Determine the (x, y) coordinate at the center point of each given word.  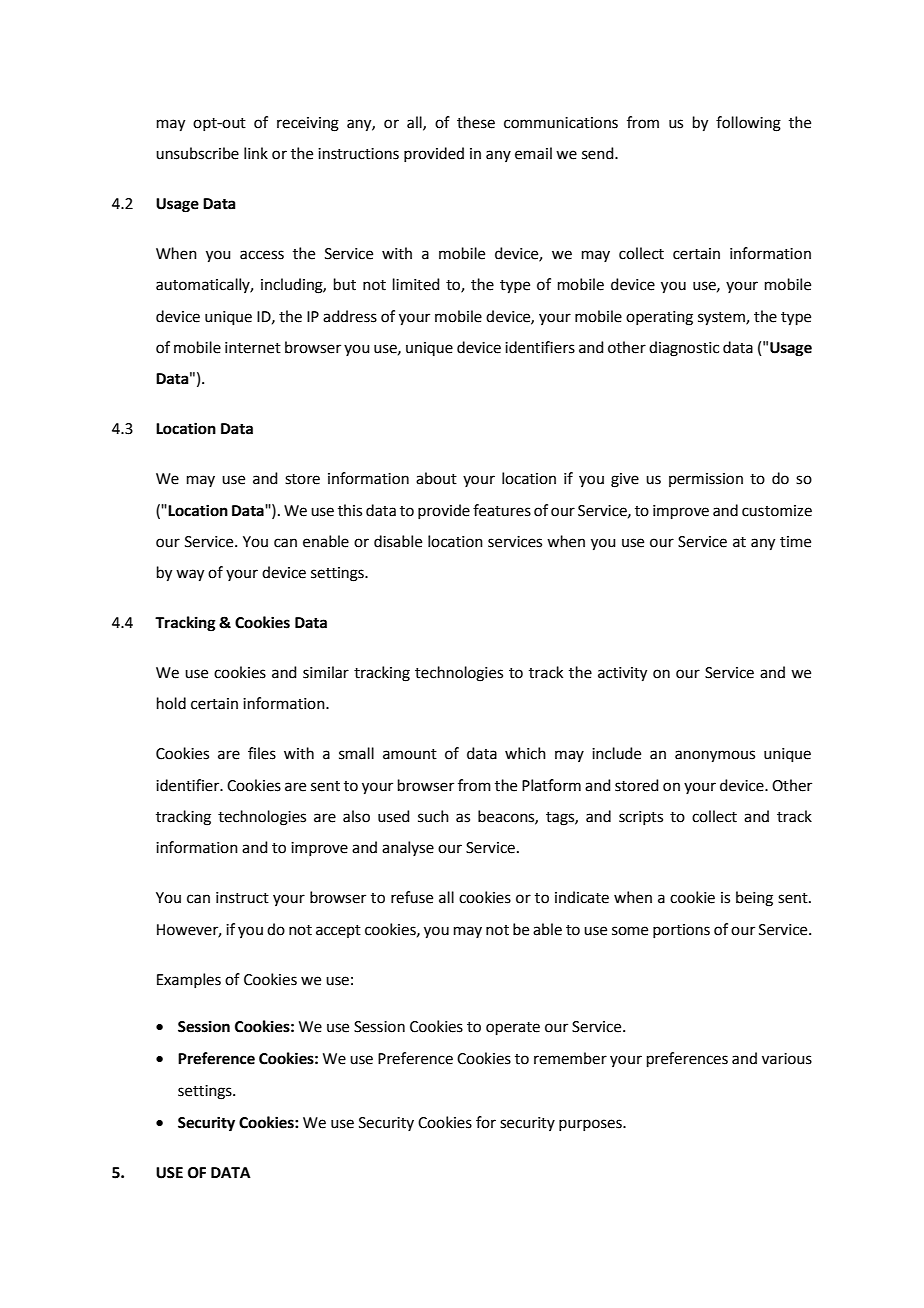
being (754, 899)
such (433, 816)
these (476, 122)
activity (622, 674)
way (190, 575)
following (748, 124)
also (356, 816)
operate (513, 1028)
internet (253, 348)
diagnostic (684, 349)
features (502, 510)
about (436, 478)
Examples (189, 980)
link (256, 153)
